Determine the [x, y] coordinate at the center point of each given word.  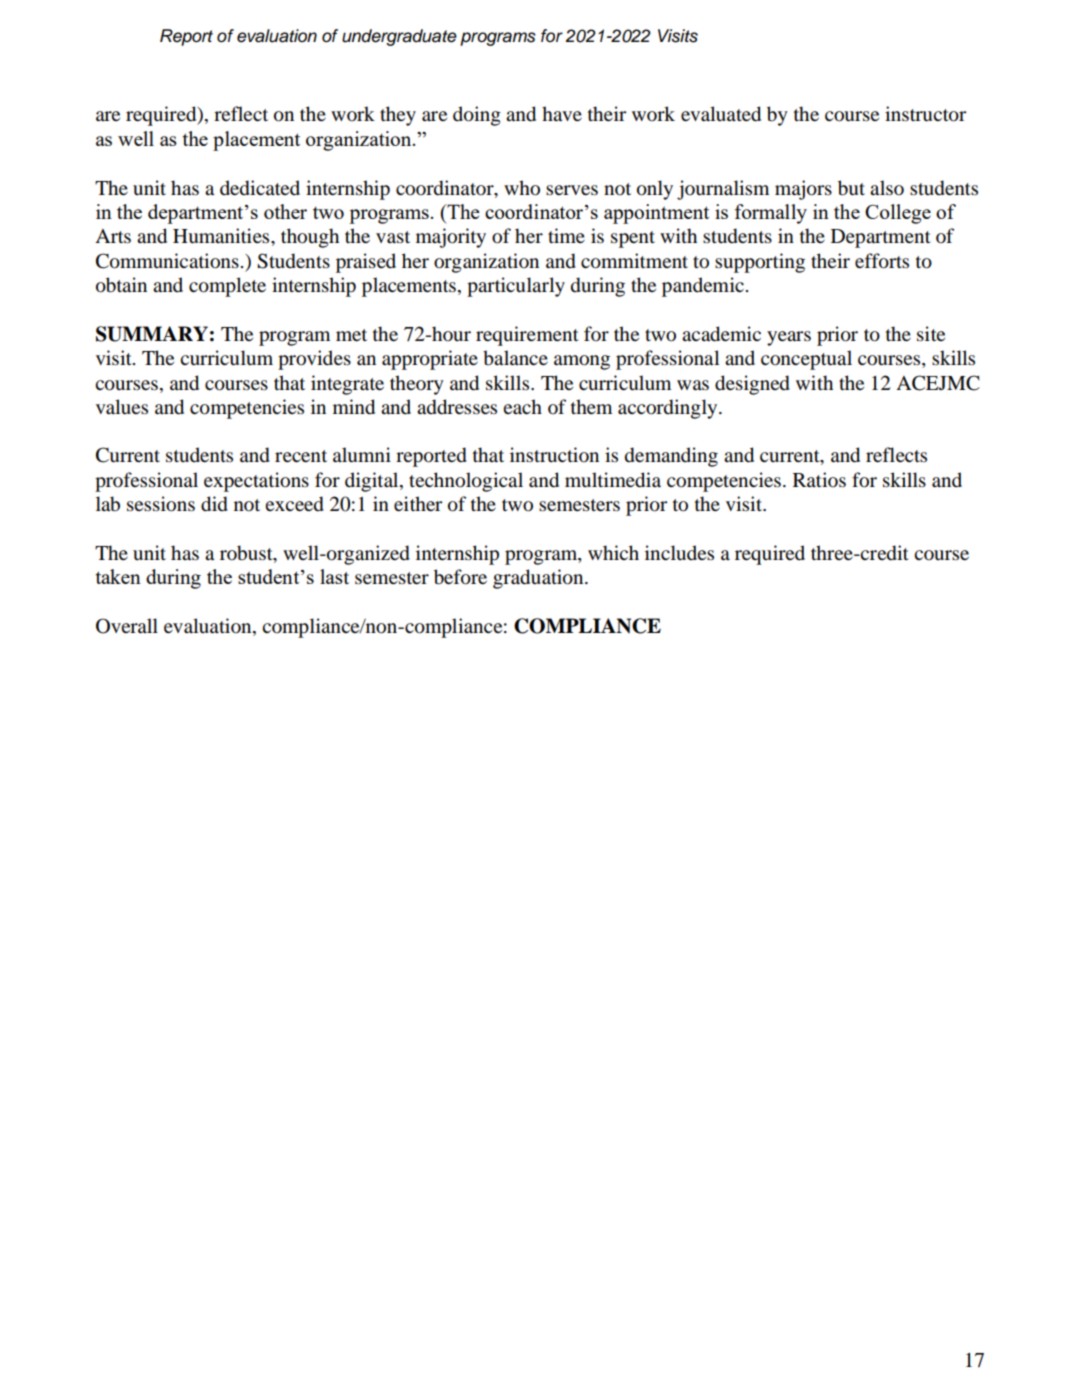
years [789, 338]
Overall [127, 626]
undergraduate [399, 37]
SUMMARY [152, 334]
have [562, 114]
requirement [527, 336]
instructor [925, 114]
